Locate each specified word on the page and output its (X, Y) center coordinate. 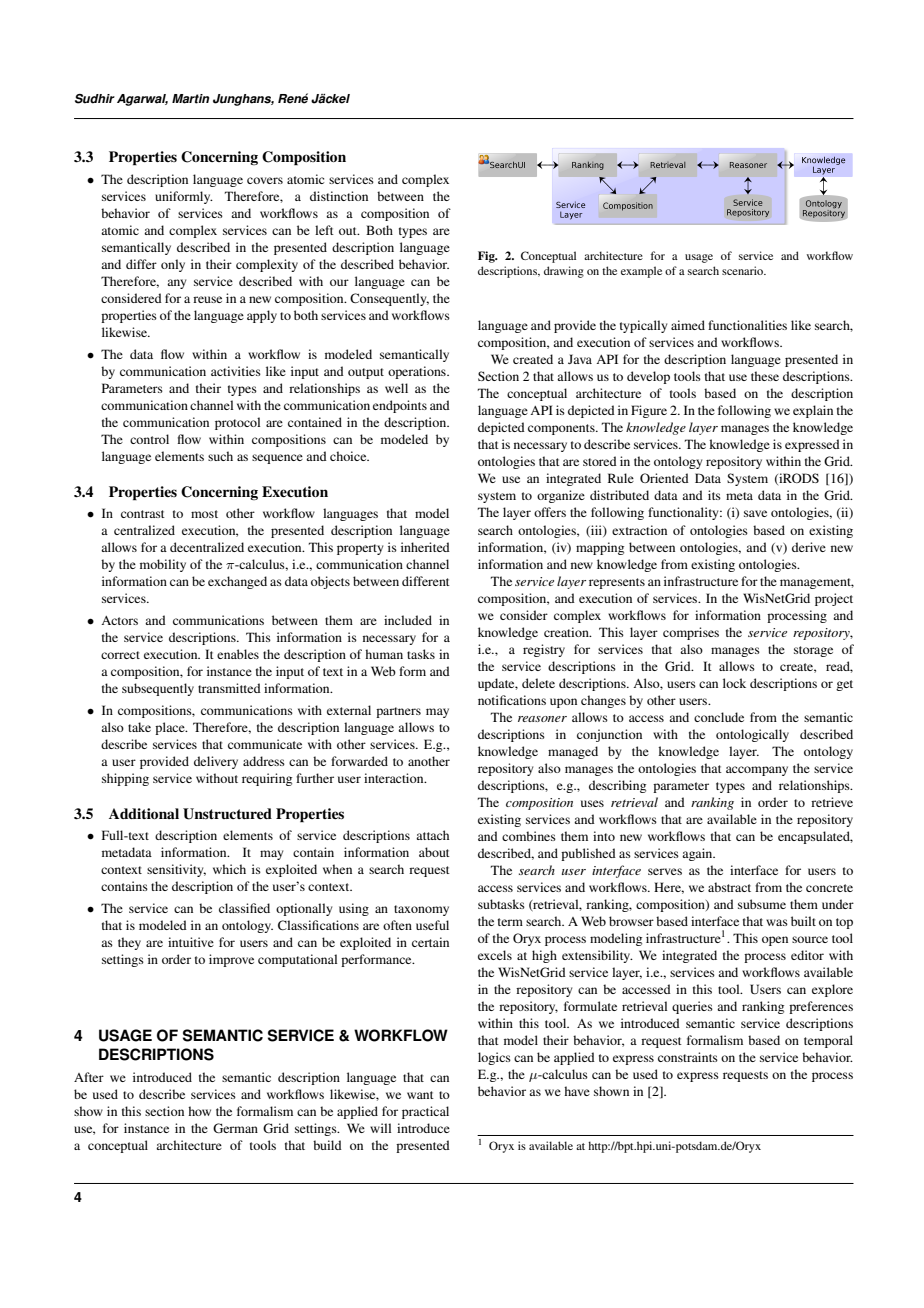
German (235, 1128)
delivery (216, 762)
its (714, 495)
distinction (339, 196)
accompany (757, 771)
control (149, 439)
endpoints (400, 406)
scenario (744, 270)
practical (425, 1112)
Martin (190, 99)
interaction (395, 778)
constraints (688, 1057)
